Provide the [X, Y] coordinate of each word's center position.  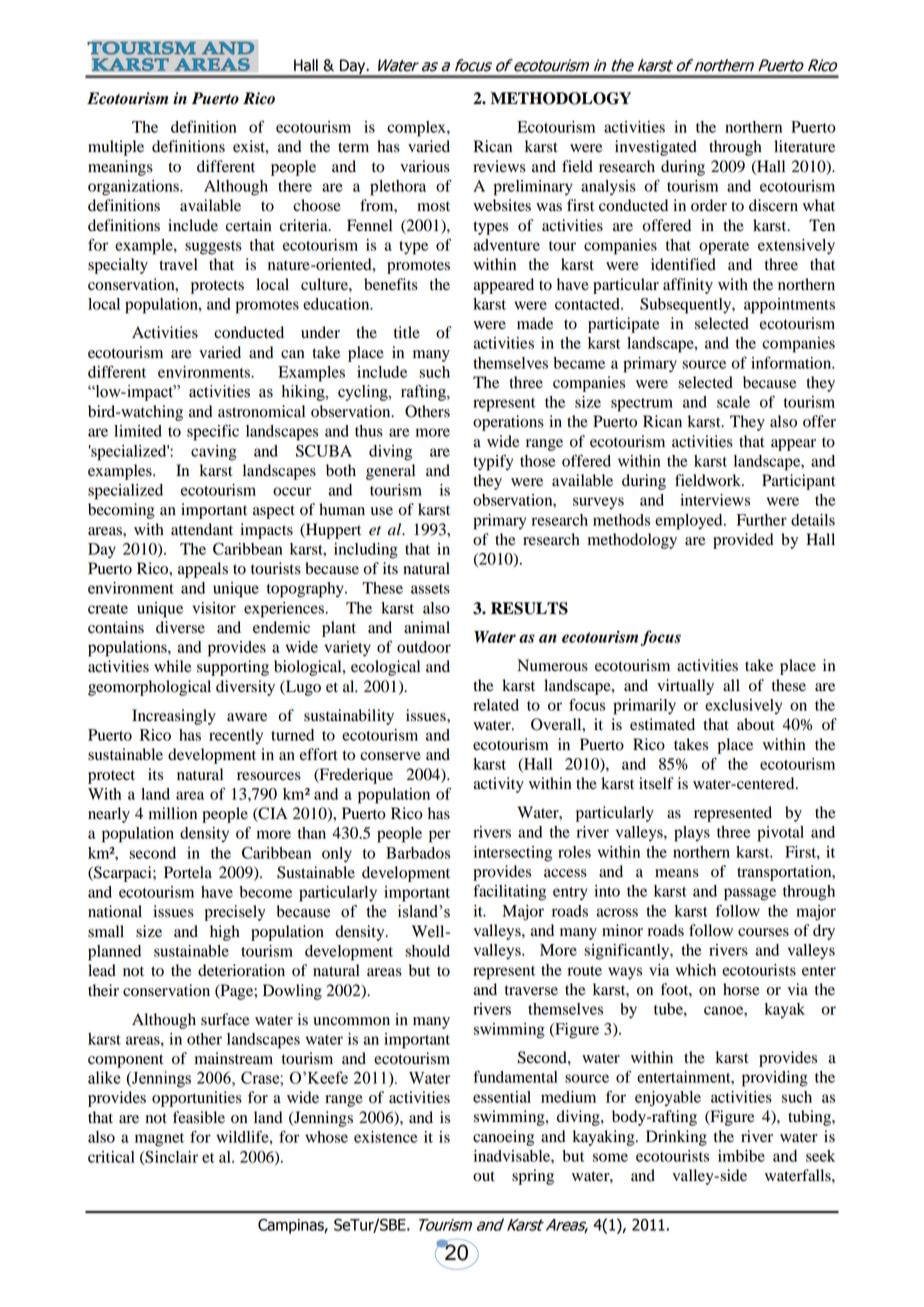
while [173, 666]
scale [733, 402]
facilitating [510, 892]
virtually [685, 687]
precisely [234, 913]
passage [750, 894]
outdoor [424, 647]
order [709, 205]
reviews [499, 166]
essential [502, 1097]
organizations [134, 188]
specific [213, 432]
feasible [199, 1117]
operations [508, 423]
